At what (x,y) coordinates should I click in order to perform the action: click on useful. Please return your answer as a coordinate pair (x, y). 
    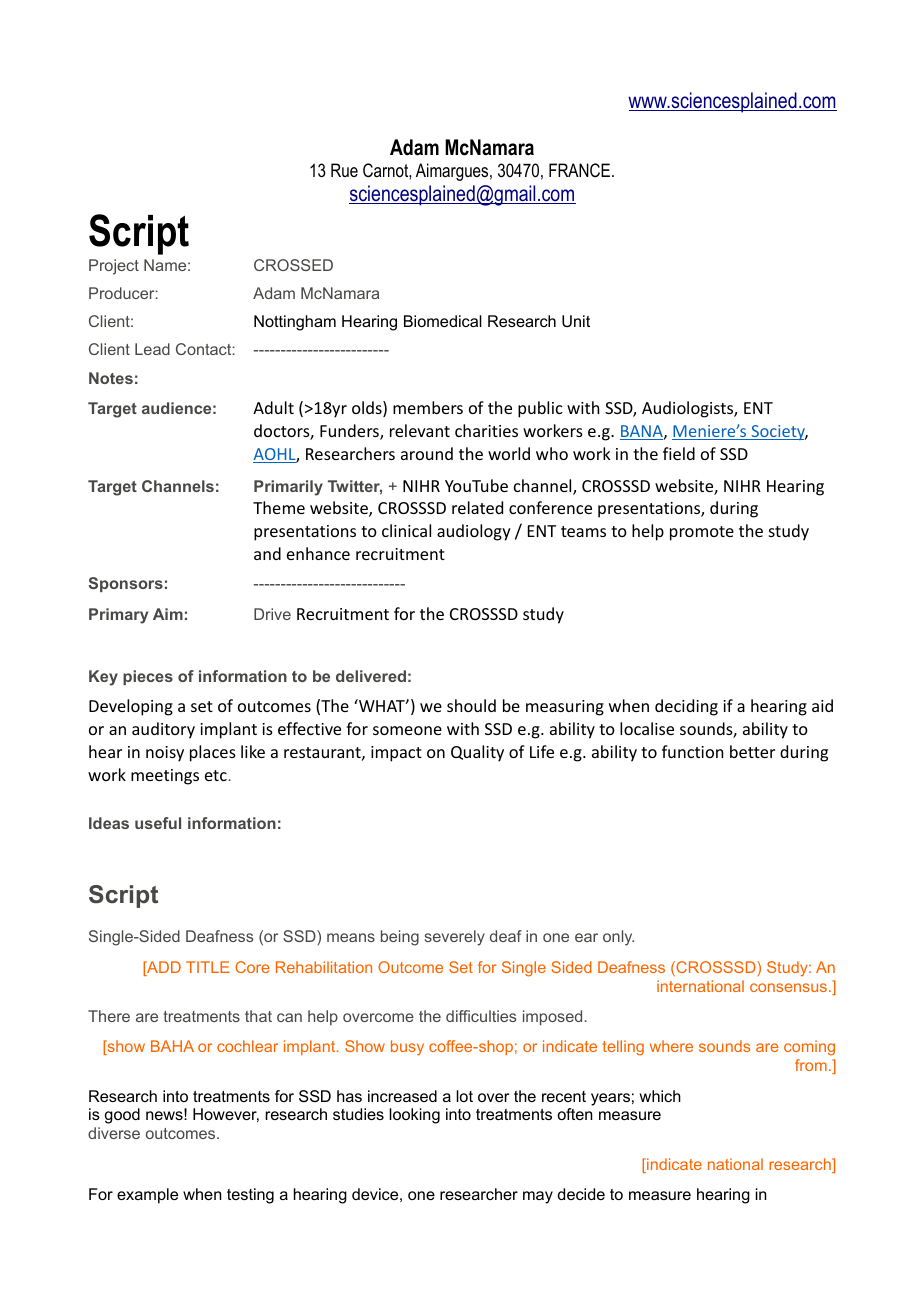
    Looking at the image, I should click on (158, 823).
